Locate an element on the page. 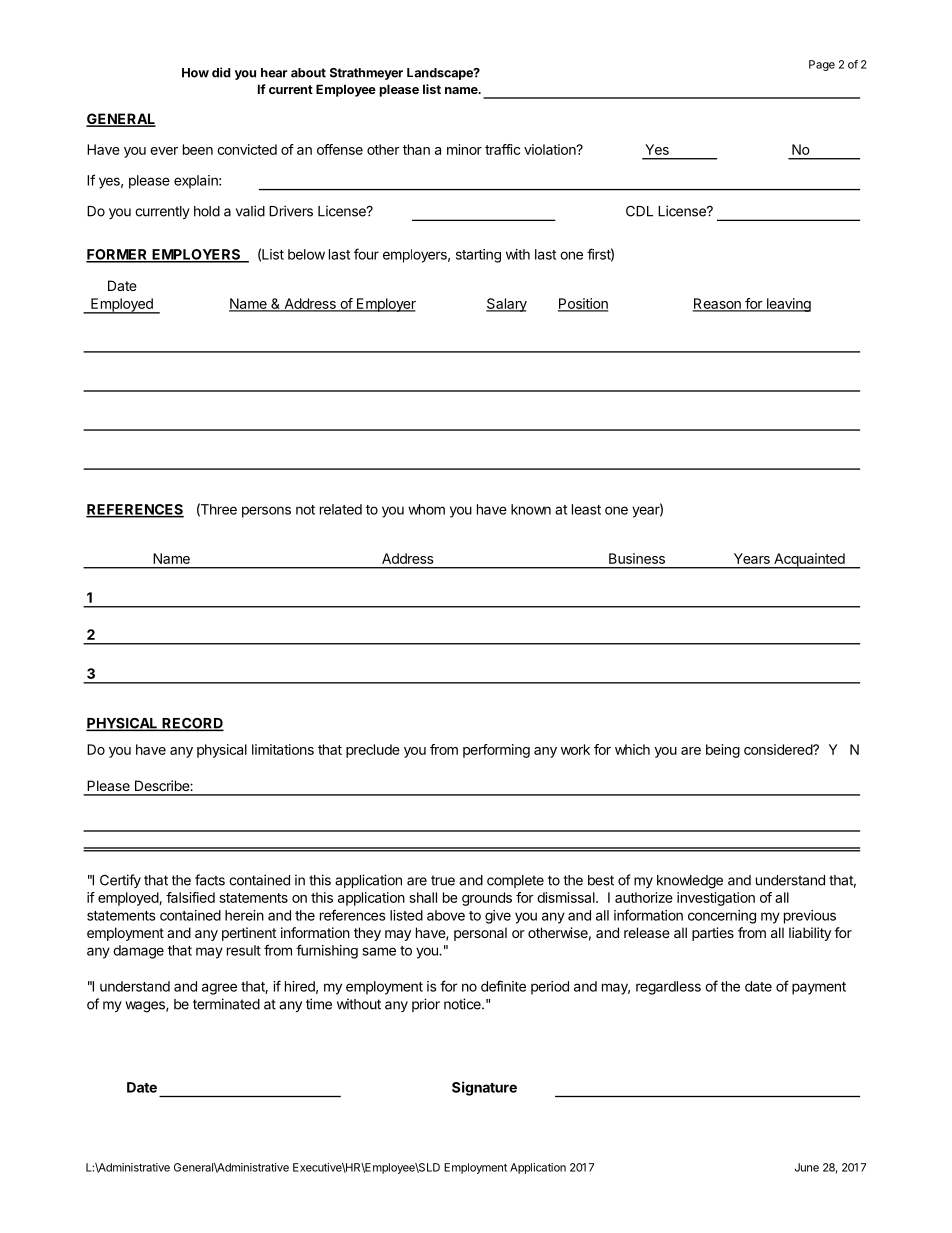 This image has height=1233, width=952. June is located at coordinates (807, 1167).
